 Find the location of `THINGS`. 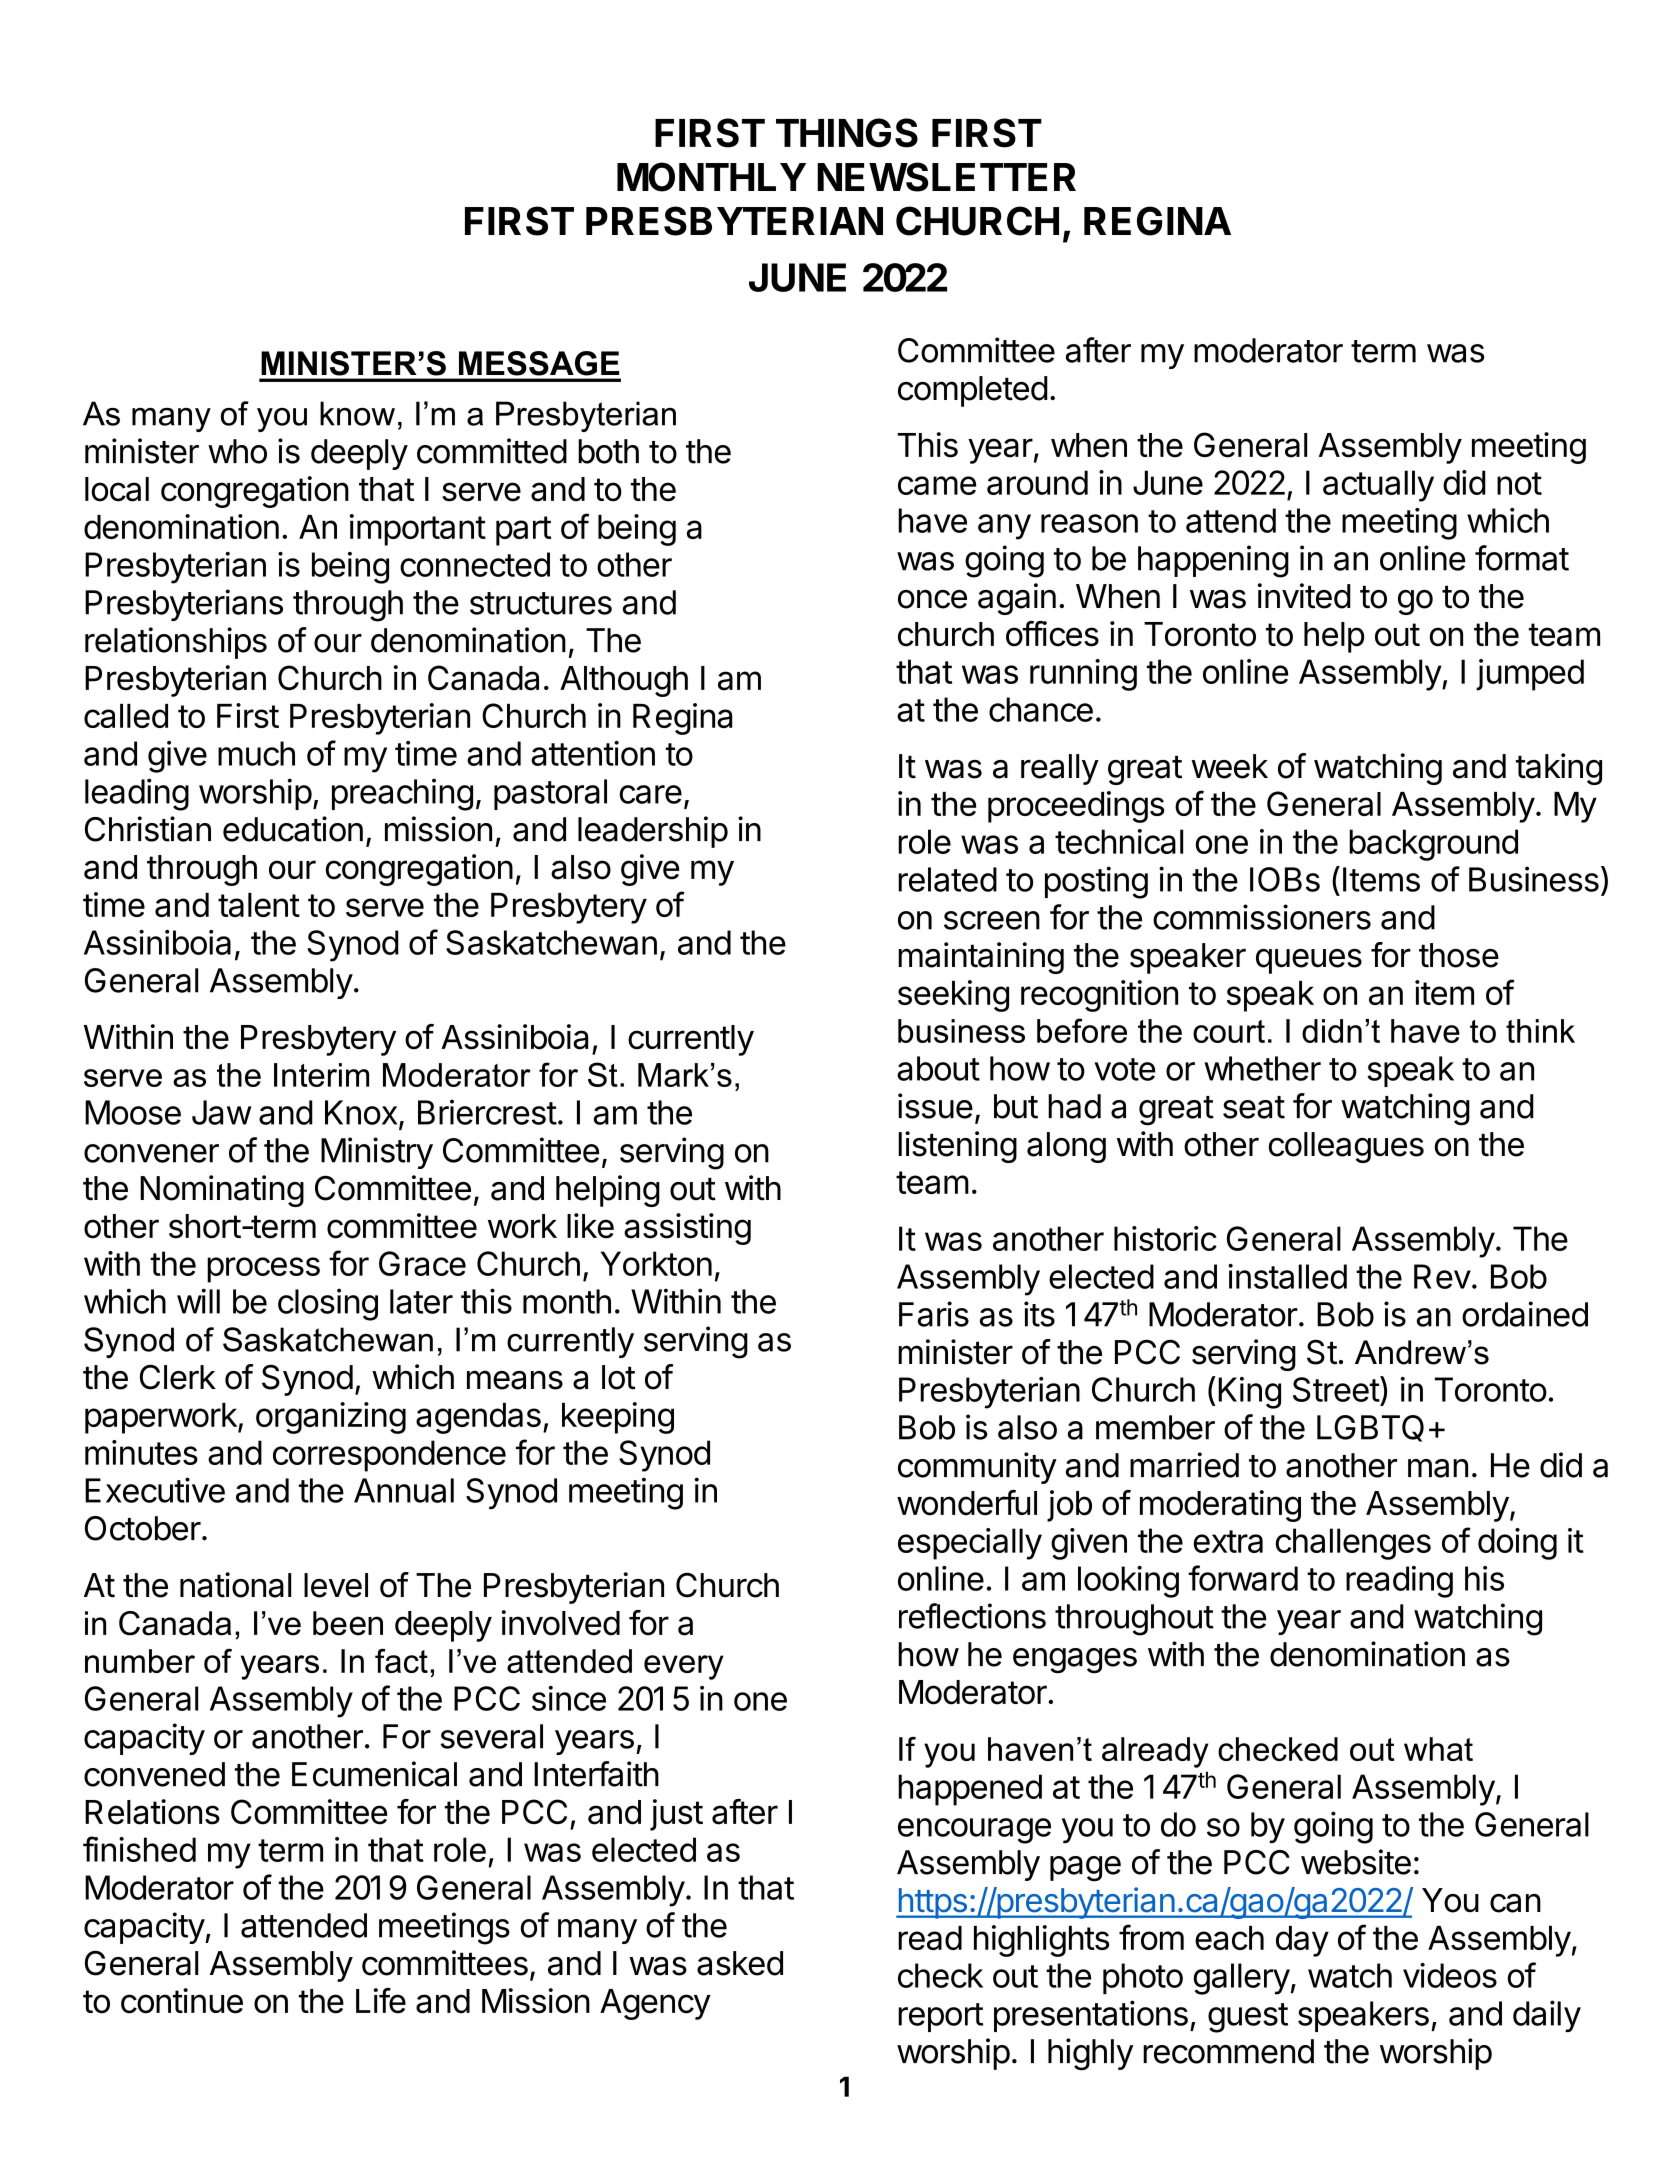

THINGS is located at coordinates (847, 133).
